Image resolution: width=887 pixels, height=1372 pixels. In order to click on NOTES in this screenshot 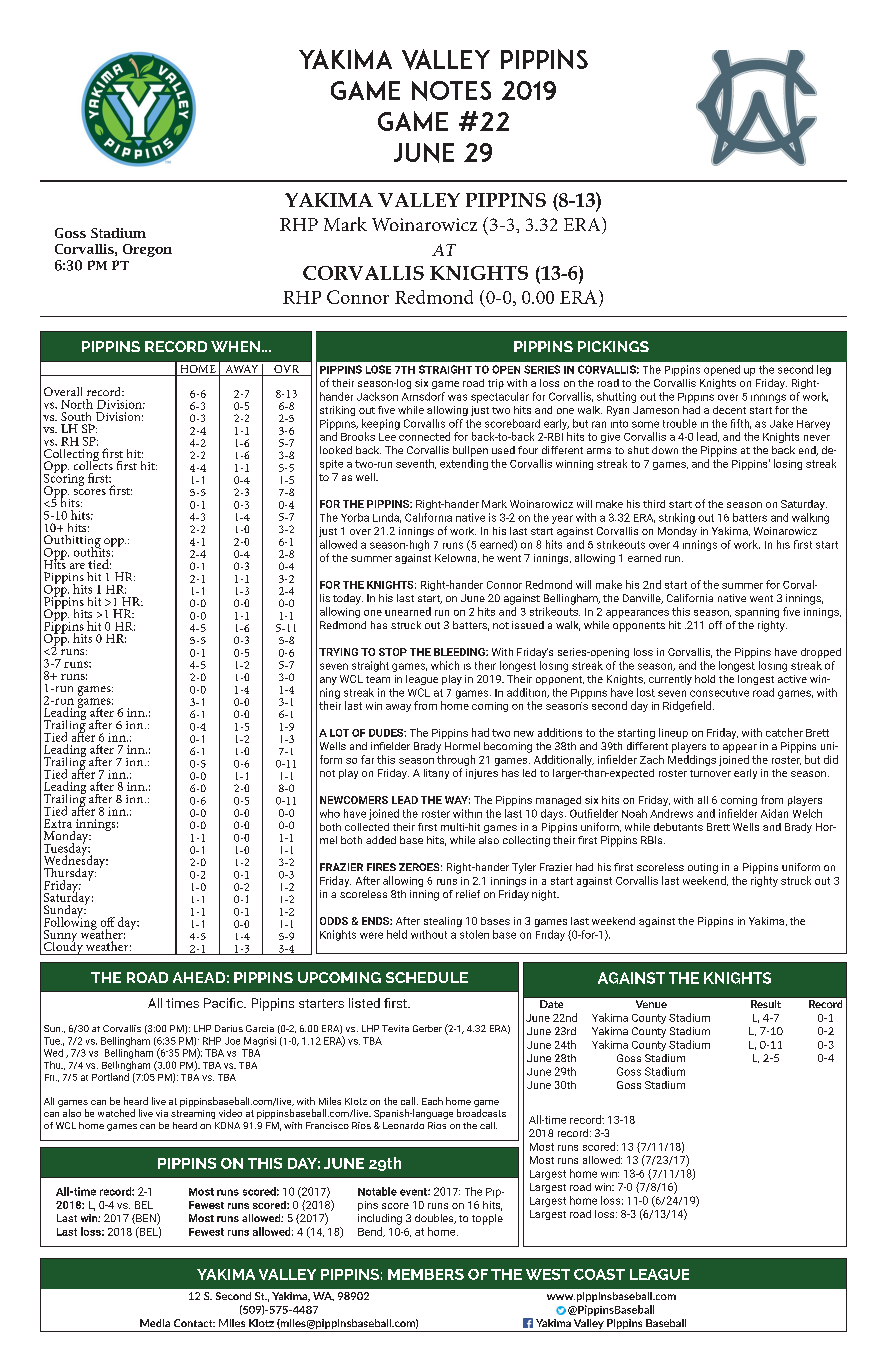, I will do `click(451, 91)`.
